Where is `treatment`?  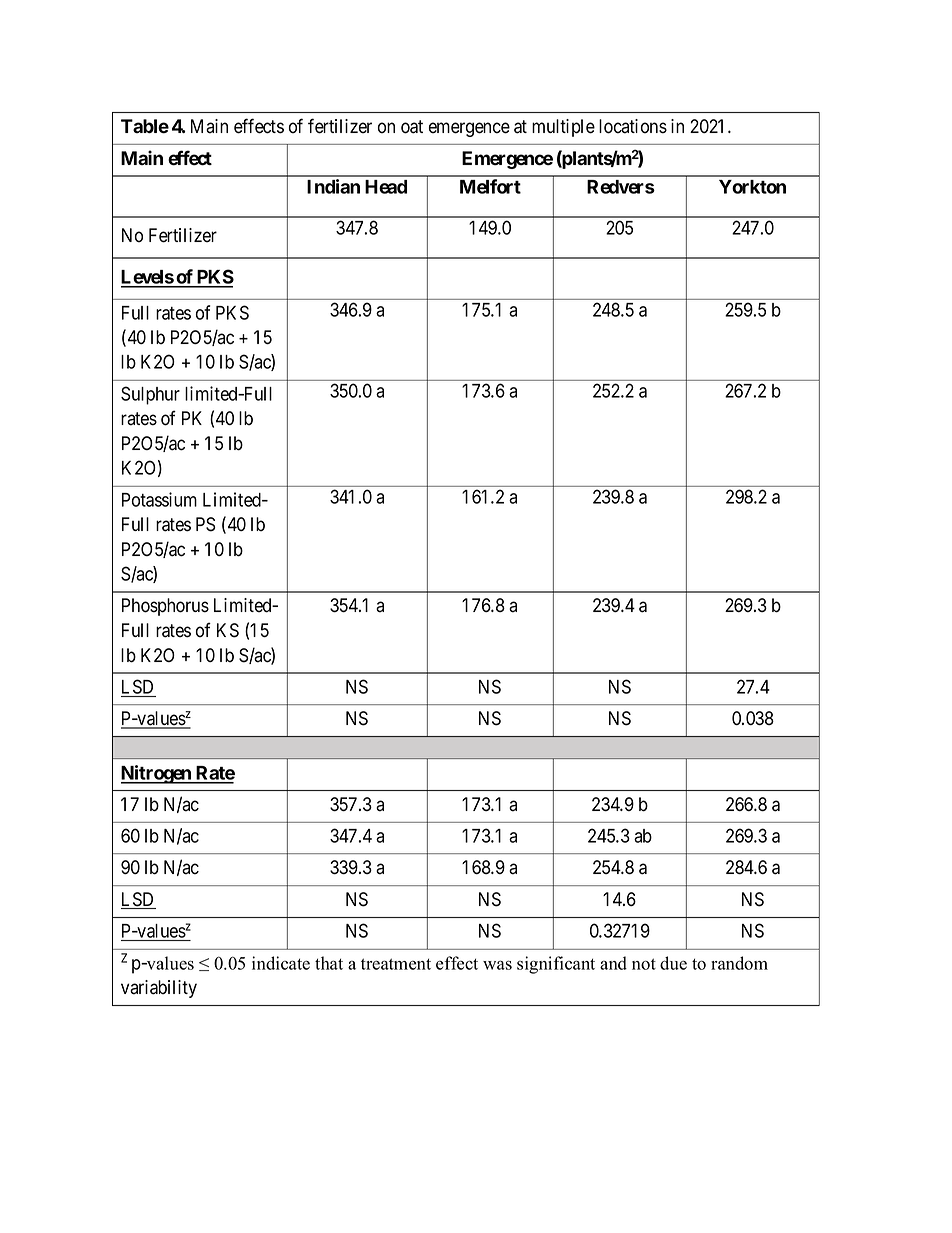 treatment is located at coordinates (396, 964).
